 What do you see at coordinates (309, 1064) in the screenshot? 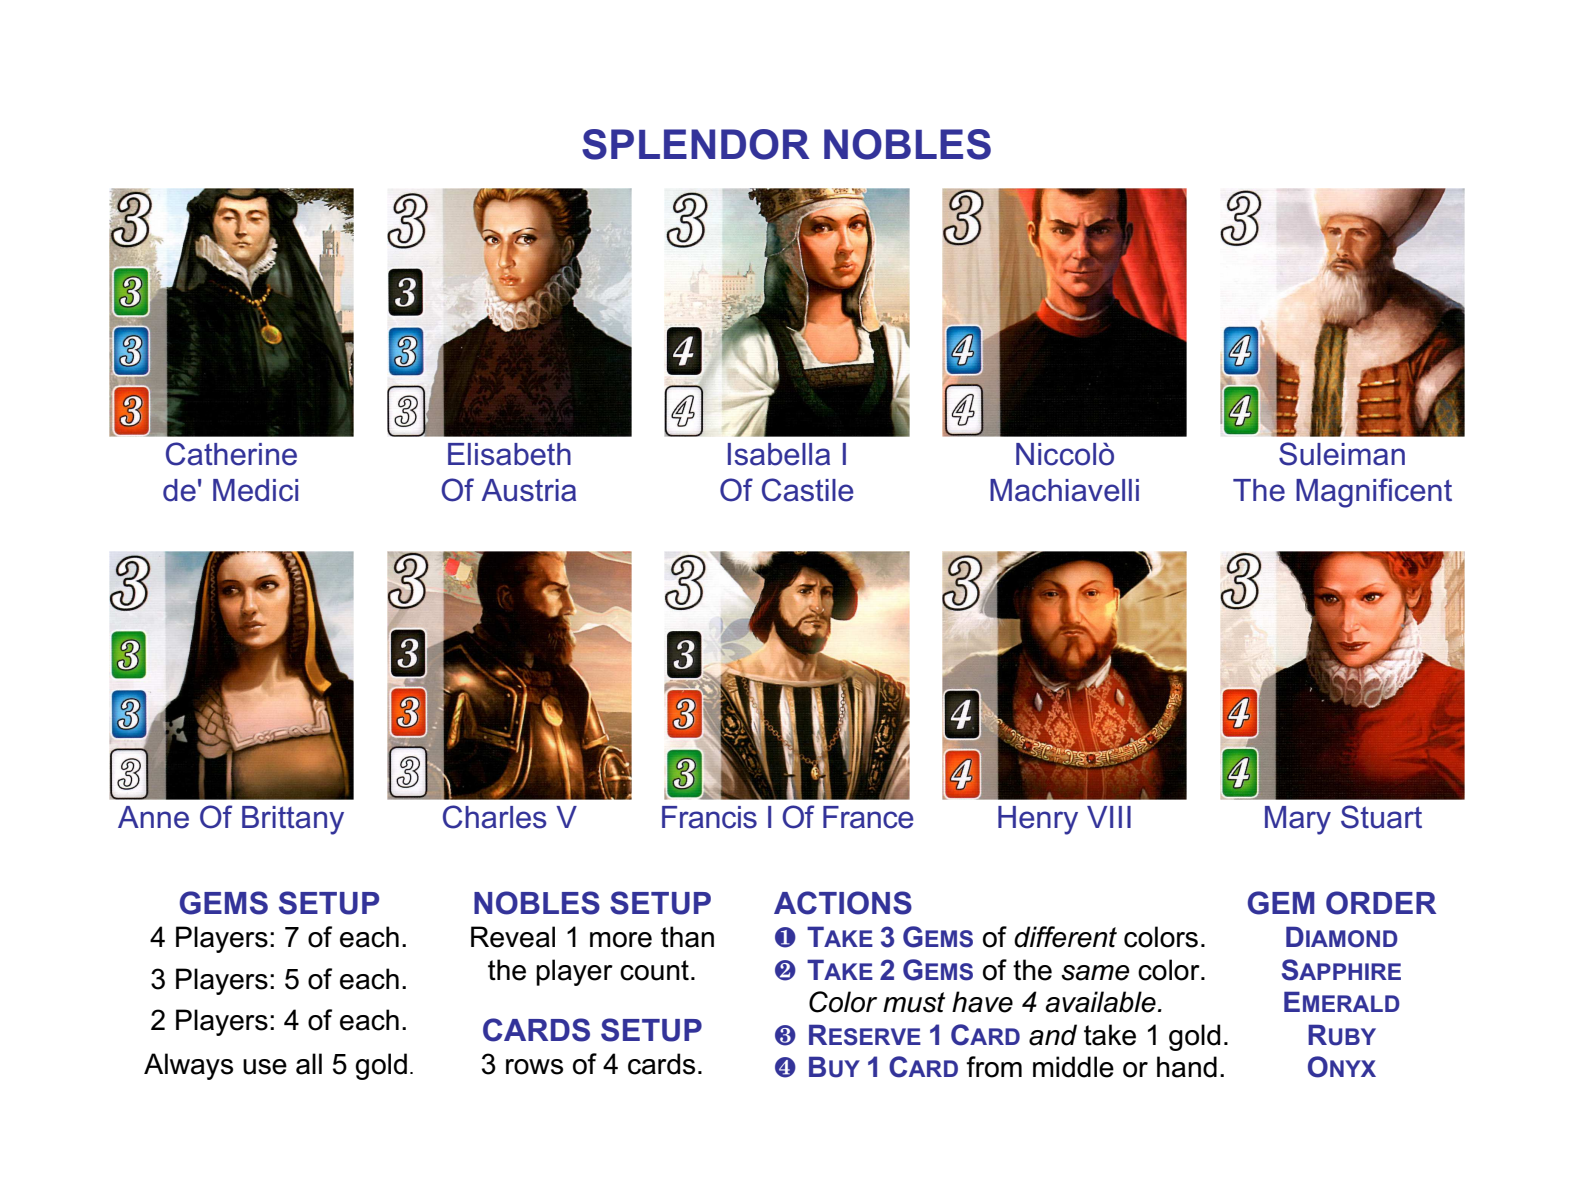
I see `all` at bounding box center [309, 1064].
